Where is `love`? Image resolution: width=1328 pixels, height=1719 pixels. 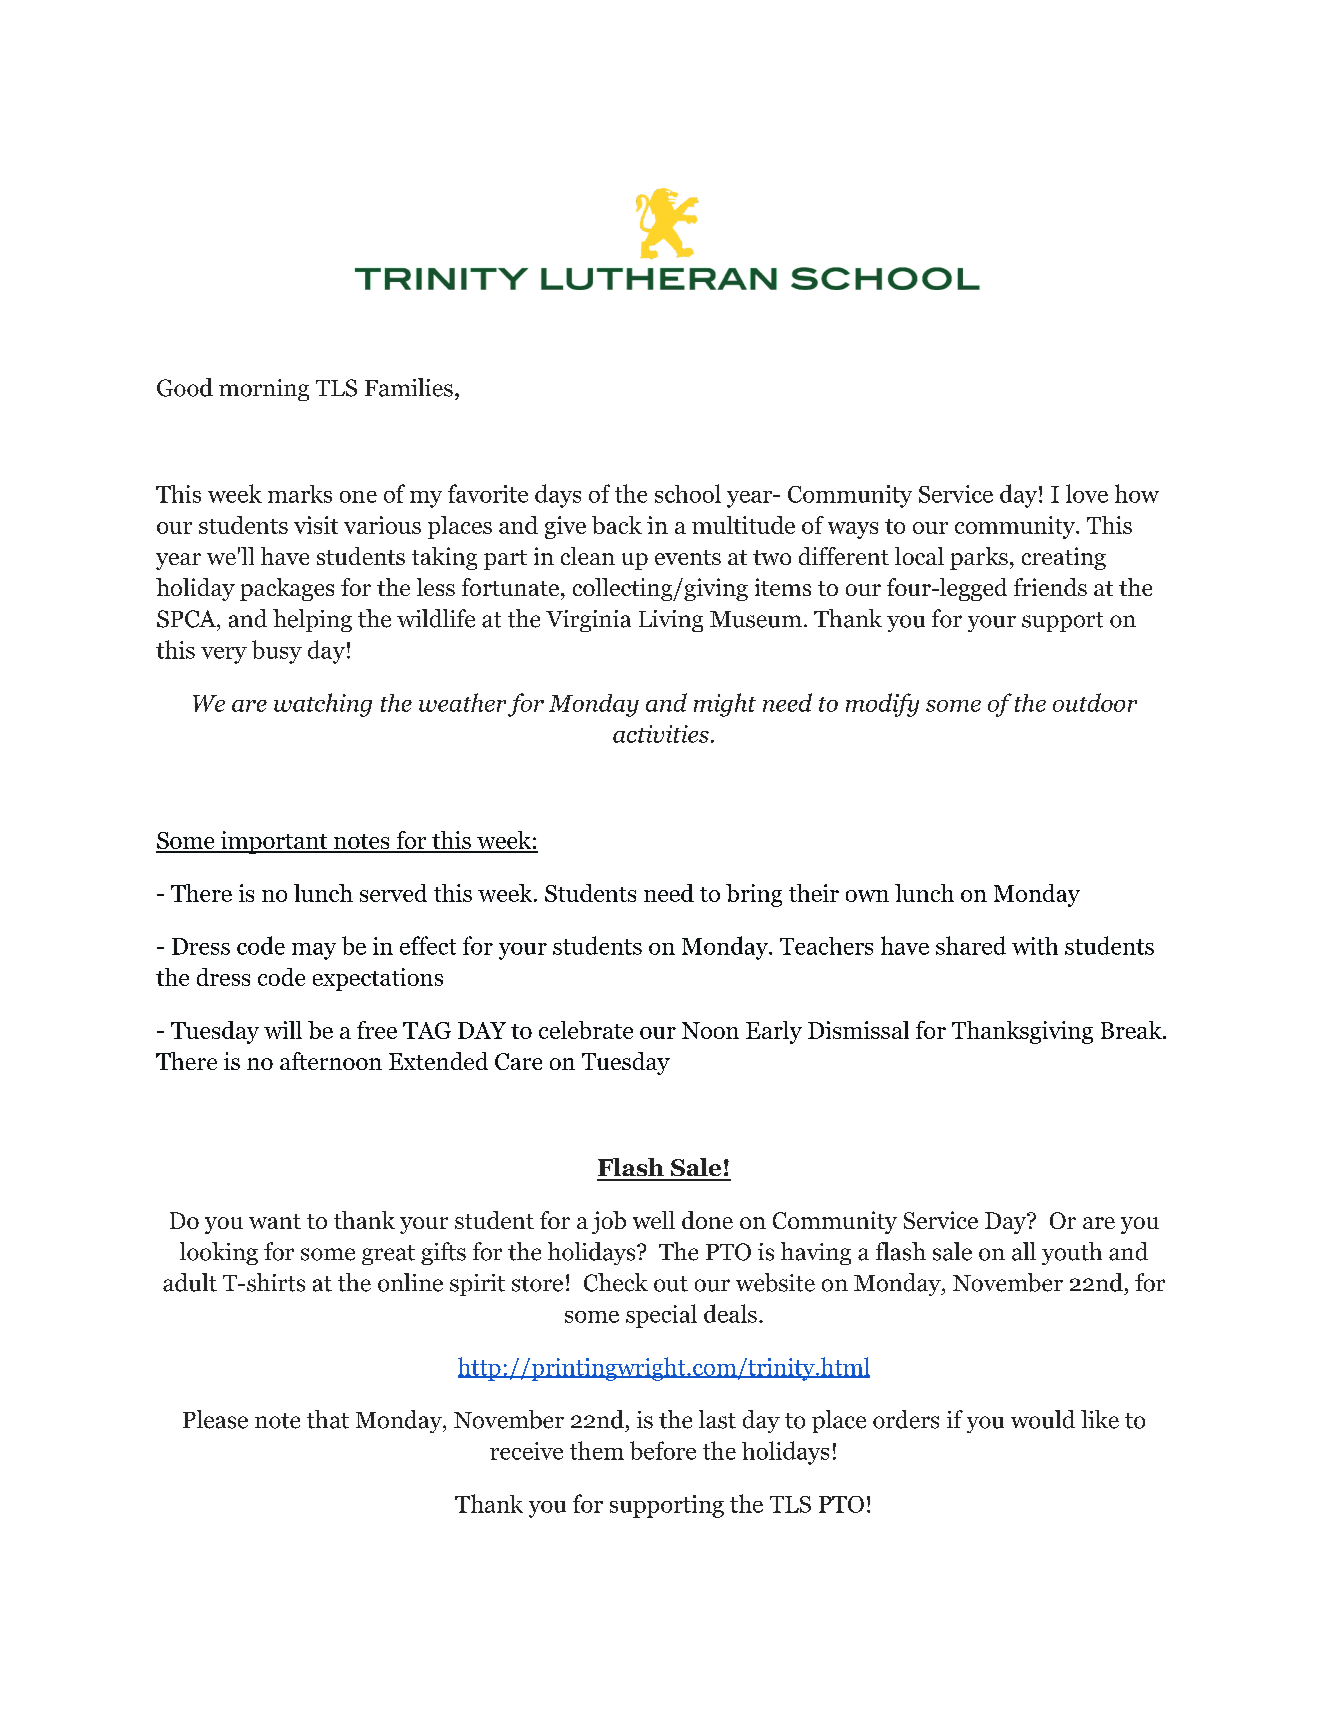 love is located at coordinates (1087, 493).
